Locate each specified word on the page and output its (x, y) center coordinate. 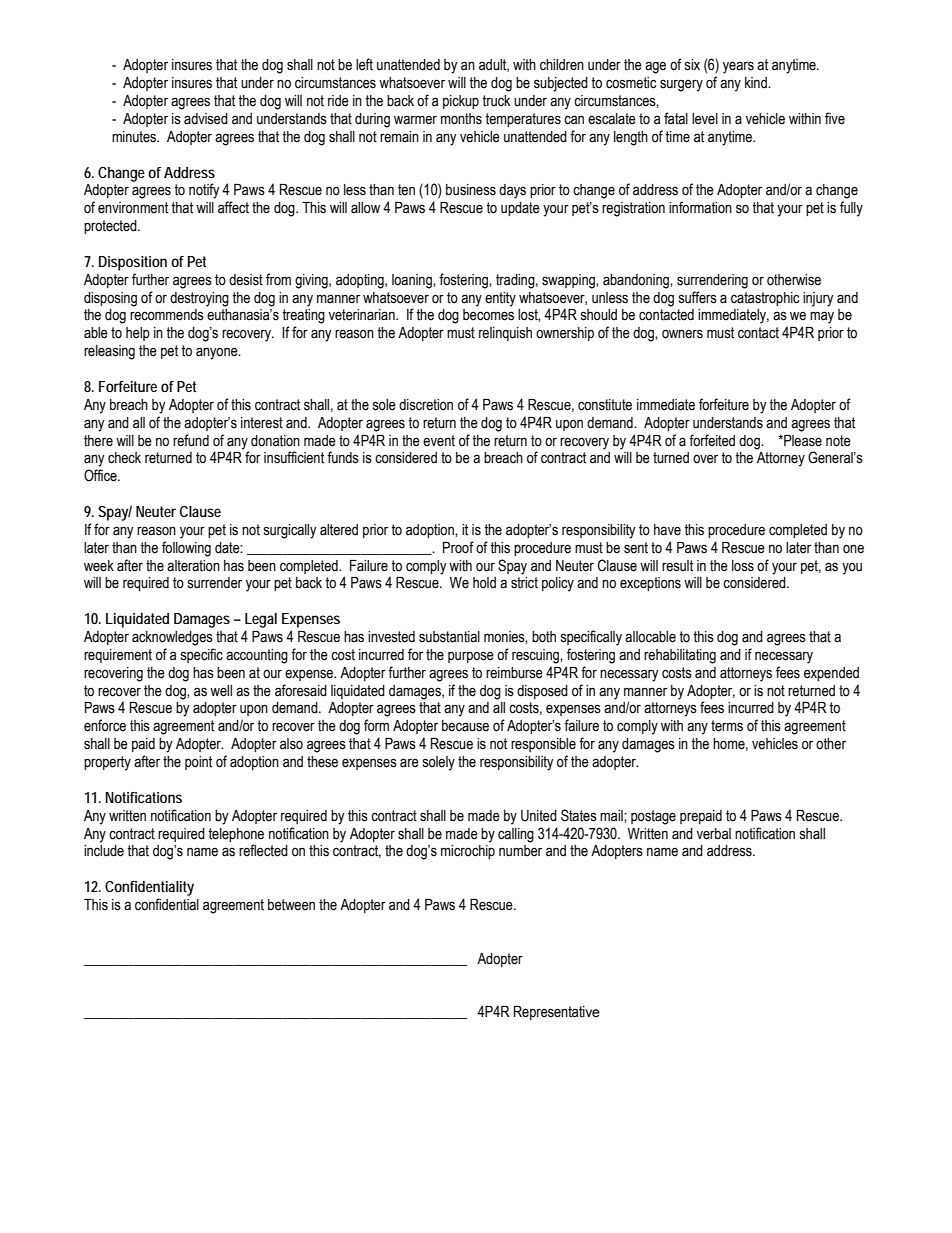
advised (206, 119)
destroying (199, 299)
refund (191, 440)
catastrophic (765, 299)
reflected (263, 850)
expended (831, 674)
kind (757, 82)
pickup (461, 102)
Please (802, 441)
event (439, 441)
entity (500, 299)
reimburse (514, 673)
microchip (468, 852)
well (221, 691)
